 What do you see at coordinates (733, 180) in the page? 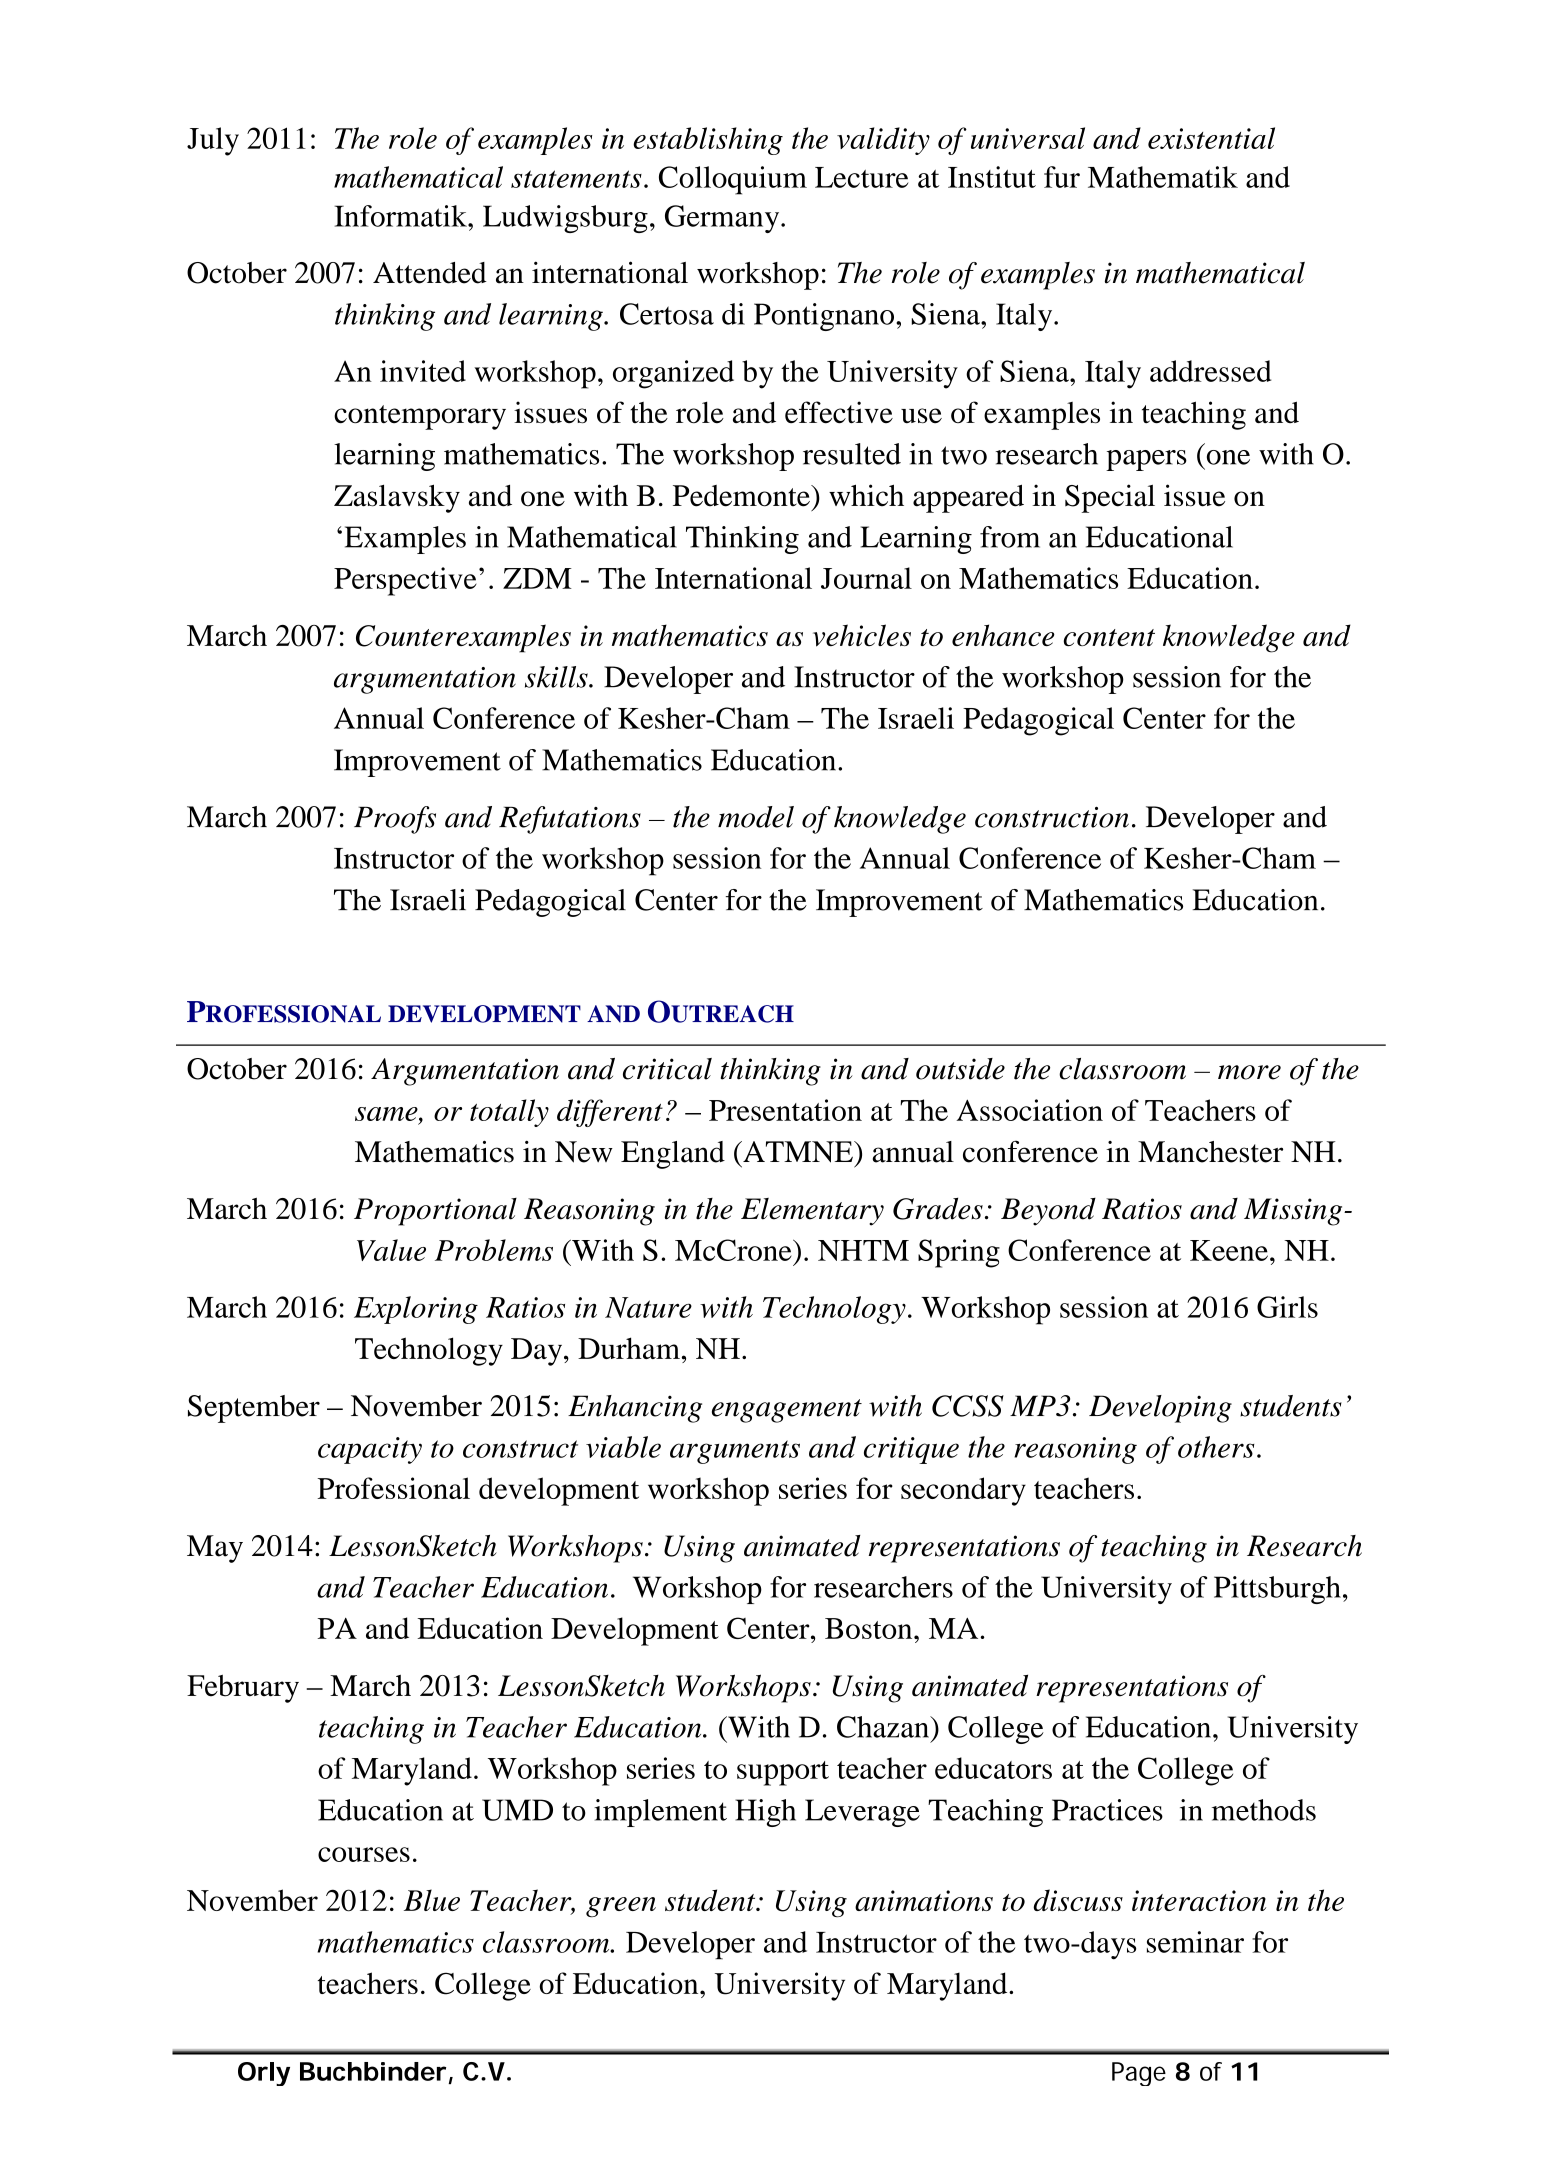
I see `Colloquium` at bounding box center [733, 180].
